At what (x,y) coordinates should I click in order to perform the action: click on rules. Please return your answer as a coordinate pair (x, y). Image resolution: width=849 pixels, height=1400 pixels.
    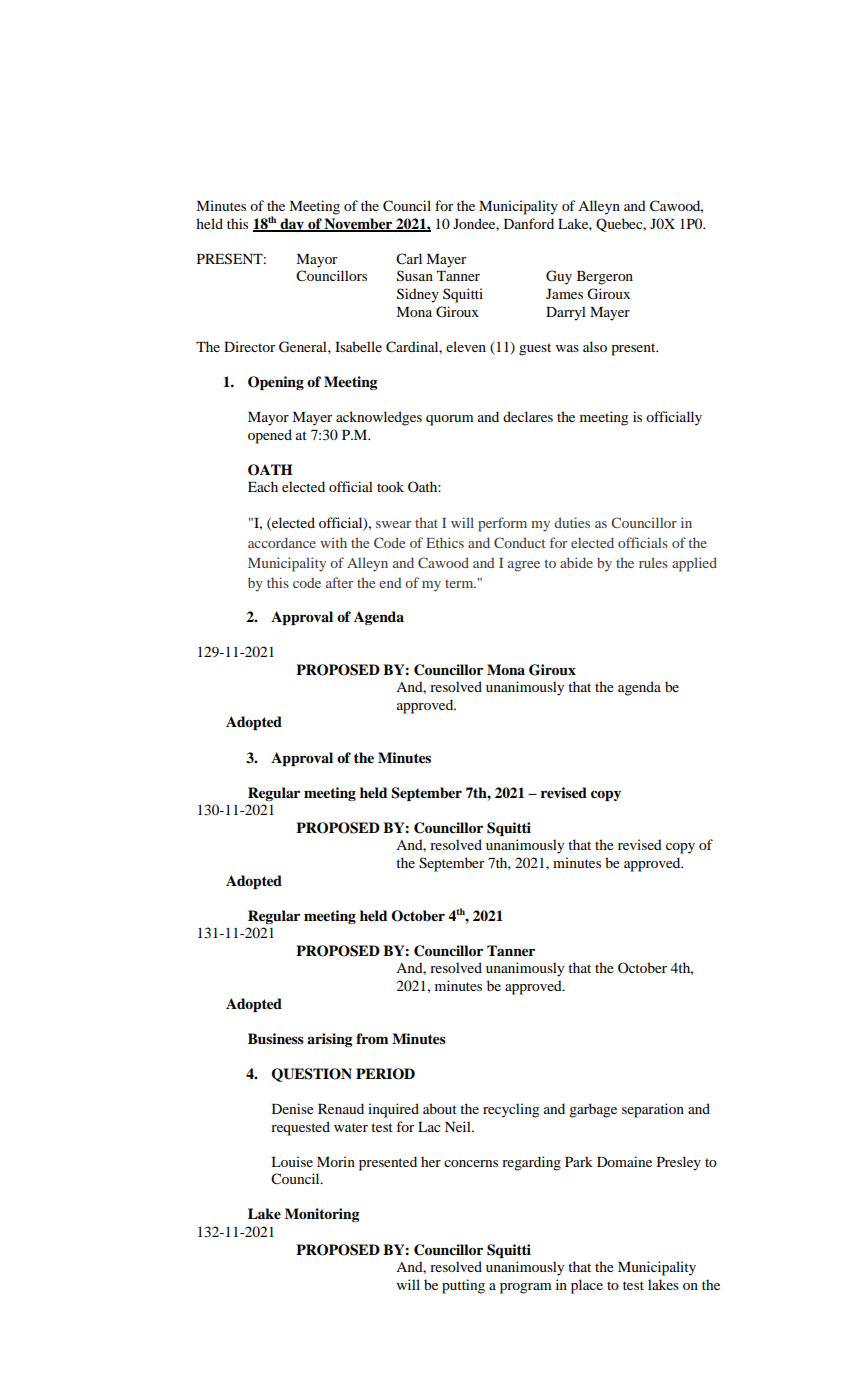
    Looking at the image, I should click on (653, 562).
